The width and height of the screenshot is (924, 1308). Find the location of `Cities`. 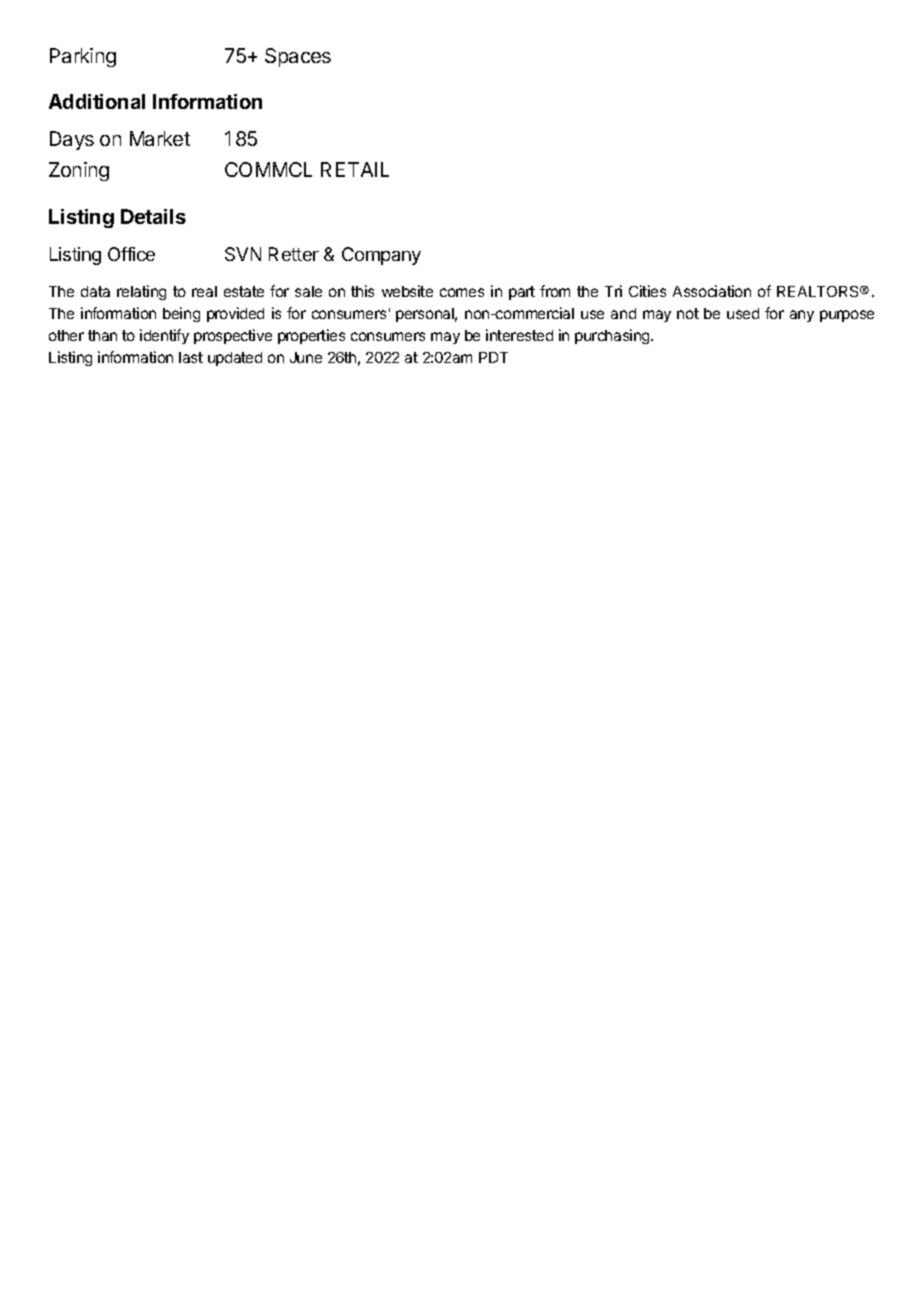

Cities is located at coordinates (647, 291).
